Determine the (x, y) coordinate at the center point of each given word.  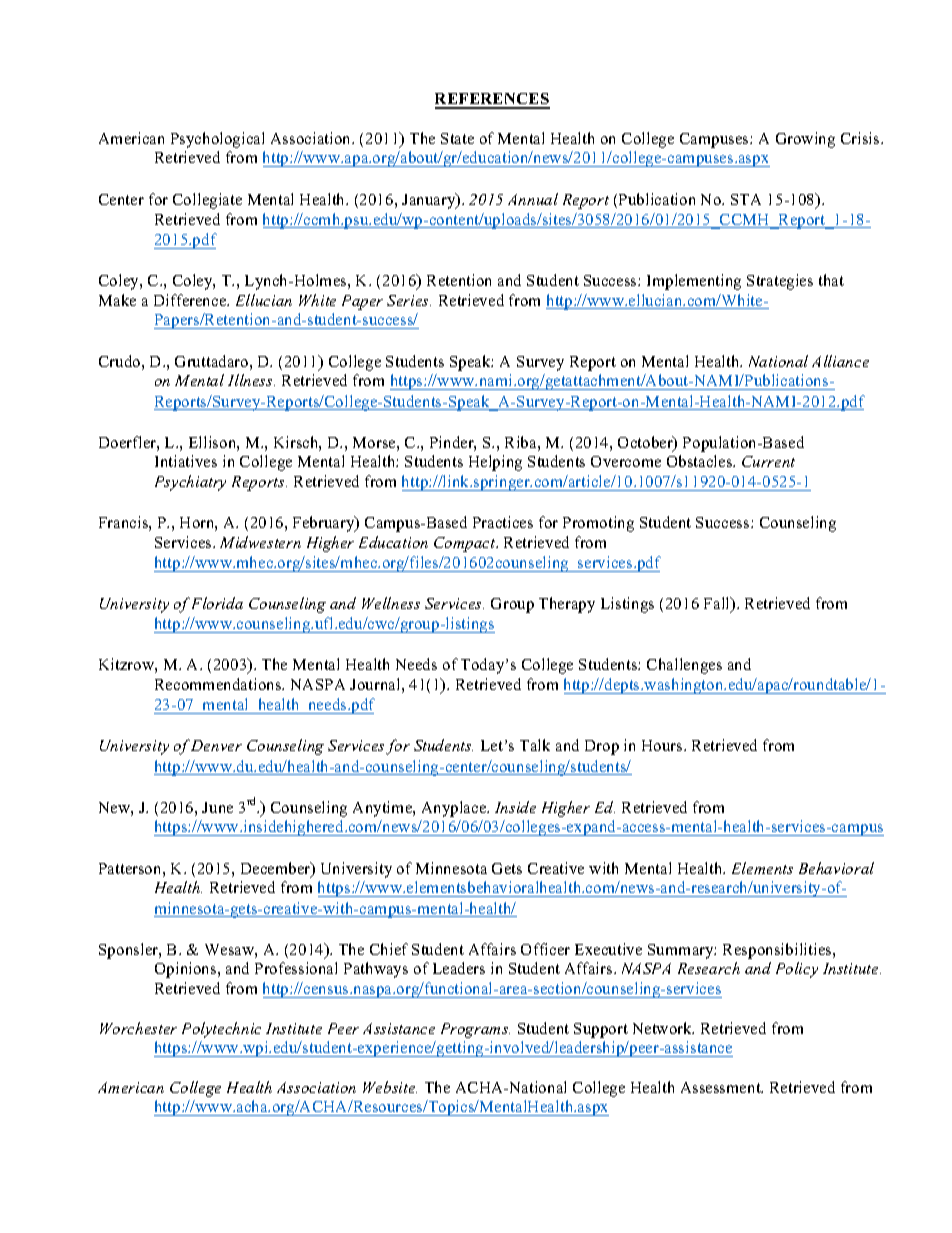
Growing (805, 140)
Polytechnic (221, 1030)
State (457, 138)
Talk (535, 745)
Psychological (217, 140)
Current (768, 461)
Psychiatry (190, 483)
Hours (663, 745)
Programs (475, 1030)
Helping (495, 463)
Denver (216, 745)
